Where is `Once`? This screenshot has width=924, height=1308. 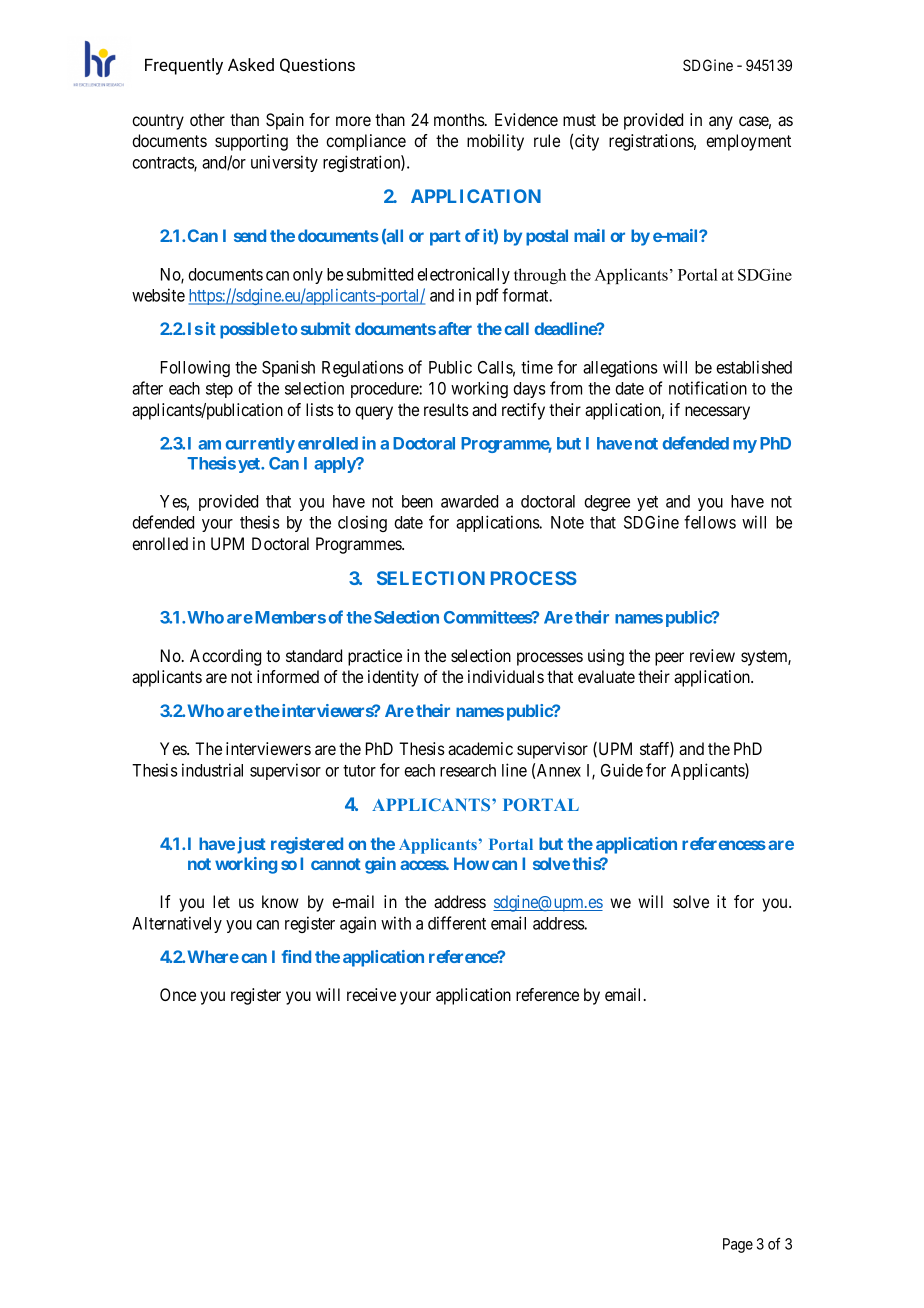 Once is located at coordinates (178, 994).
